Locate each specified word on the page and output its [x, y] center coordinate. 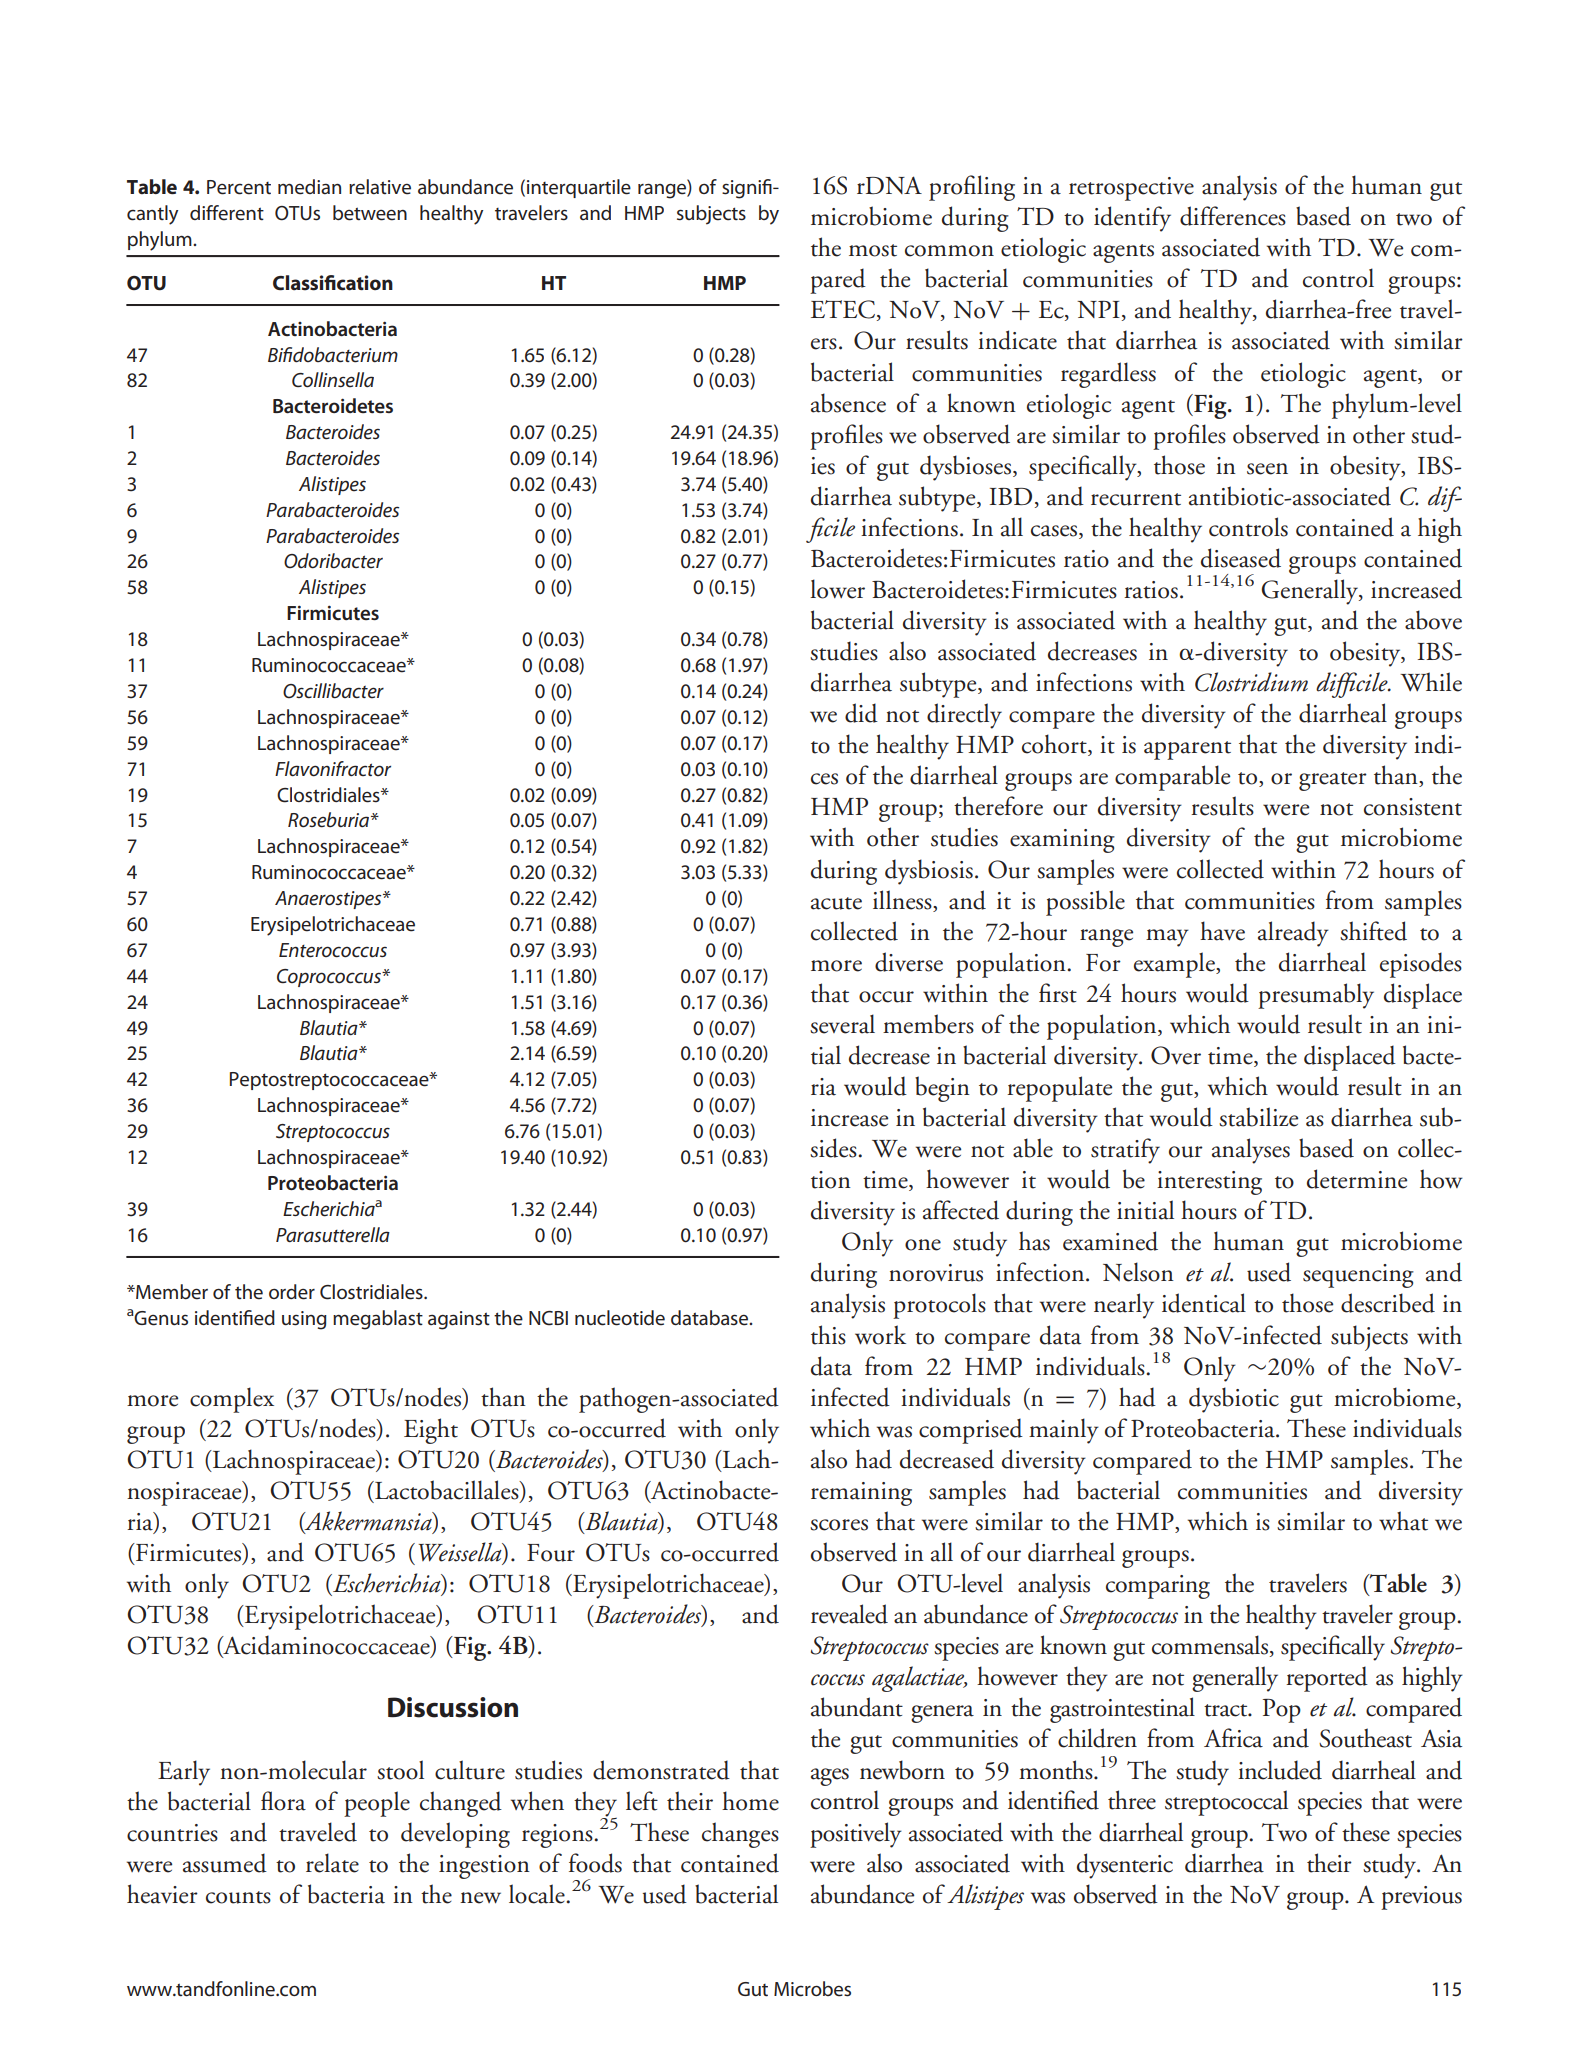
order [292, 1292]
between [370, 213]
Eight [431, 1431]
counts [238, 1897]
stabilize [1258, 1117]
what [1403, 1521]
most [873, 250]
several [842, 1024]
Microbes [812, 1989]
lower [837, 589]
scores [839, 1525]
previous [1421, 1898]
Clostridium [1251, 682]
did [861, 713]
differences [1233, 216]
